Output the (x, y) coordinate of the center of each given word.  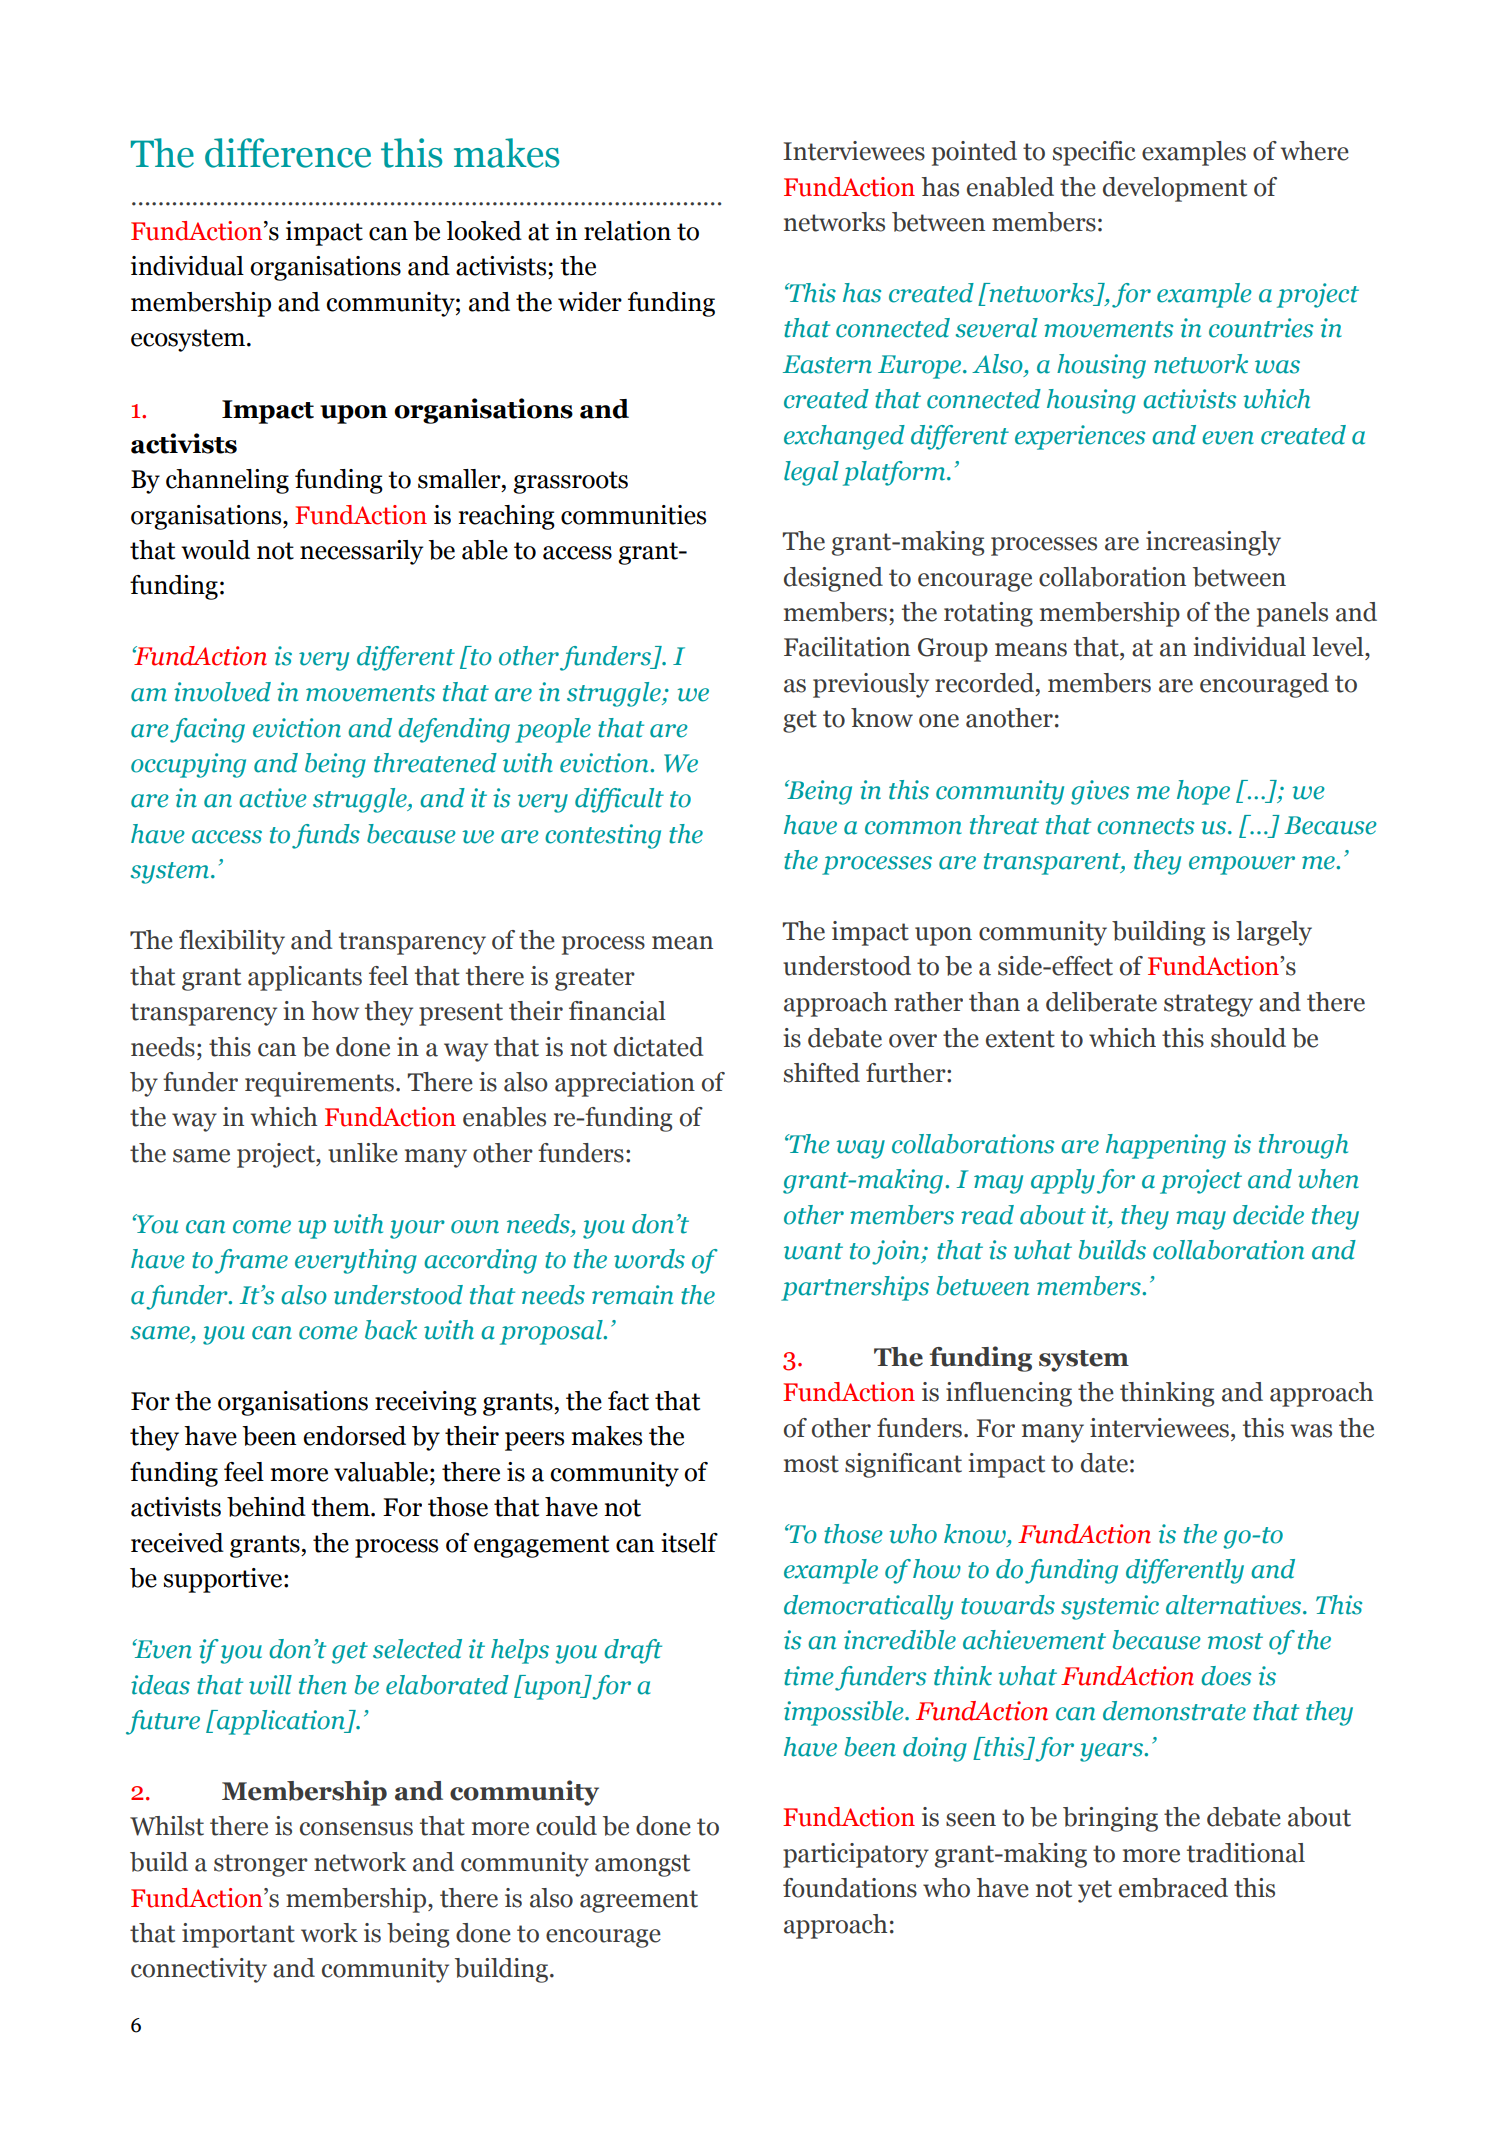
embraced (1173, 1888)
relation (627, 231)
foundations (850, 1888)
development (1175, 189)
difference (288, 153)
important (238, 1935)
